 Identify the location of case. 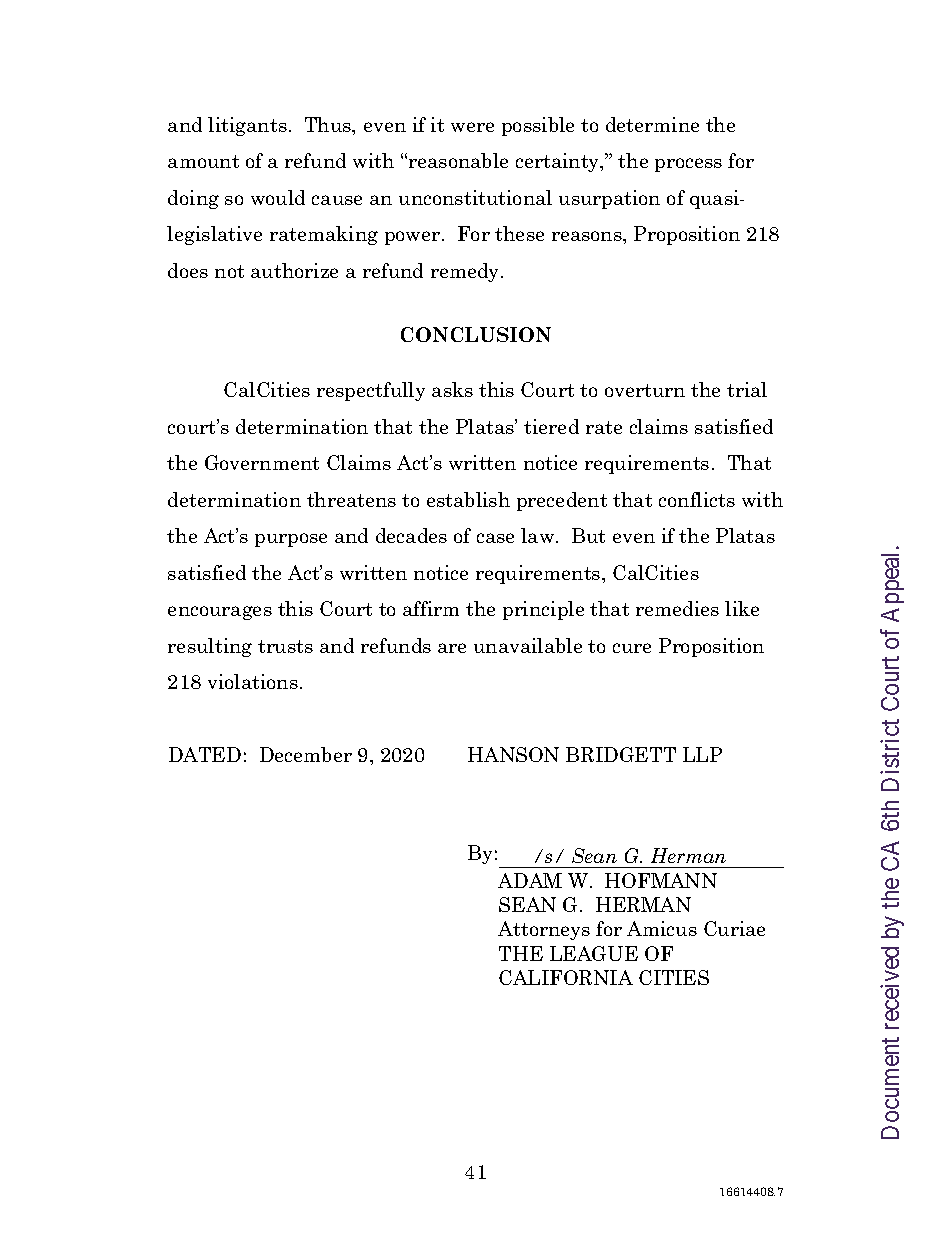
(495, 538).
